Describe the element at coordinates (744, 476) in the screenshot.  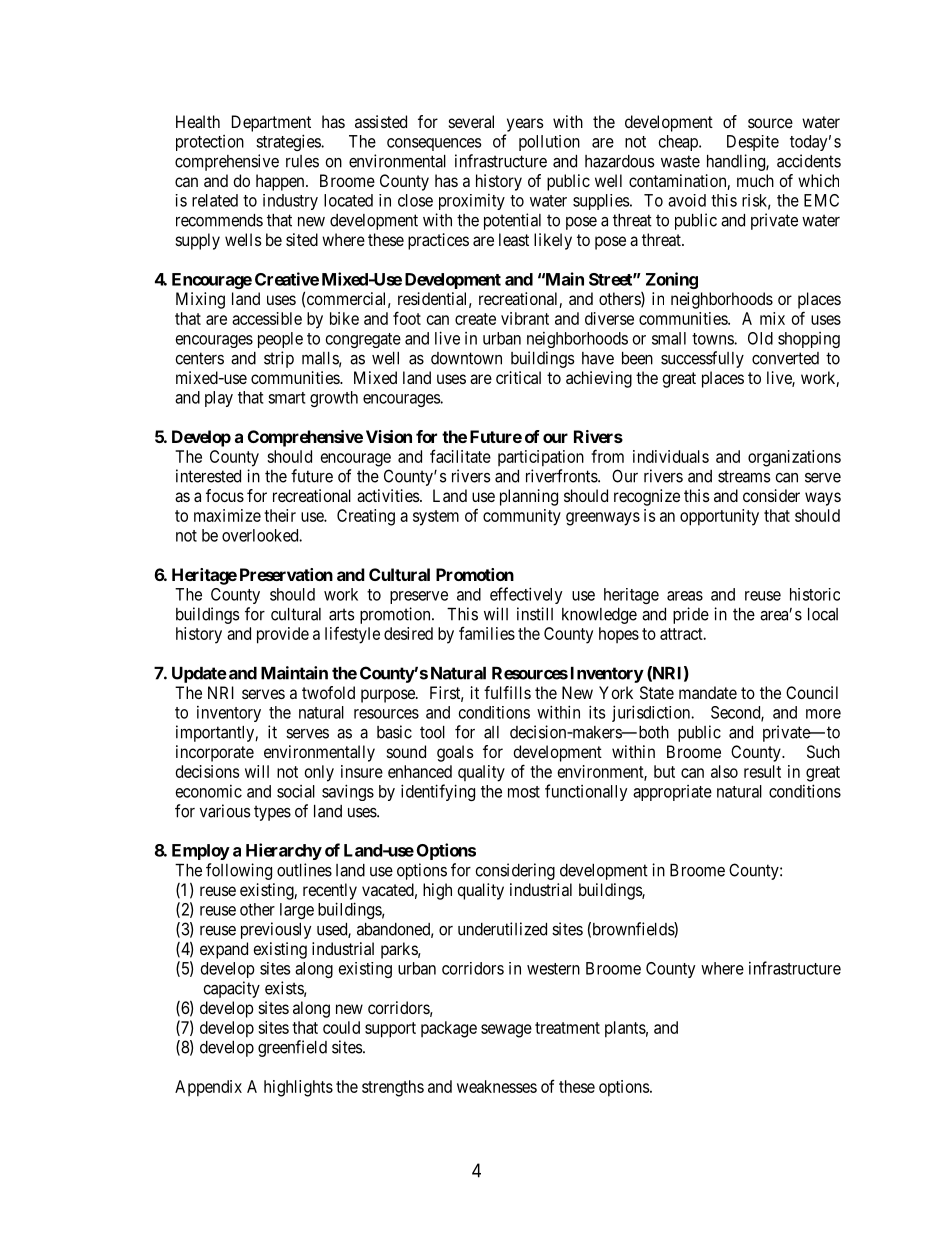
I see `streams` at that location.
